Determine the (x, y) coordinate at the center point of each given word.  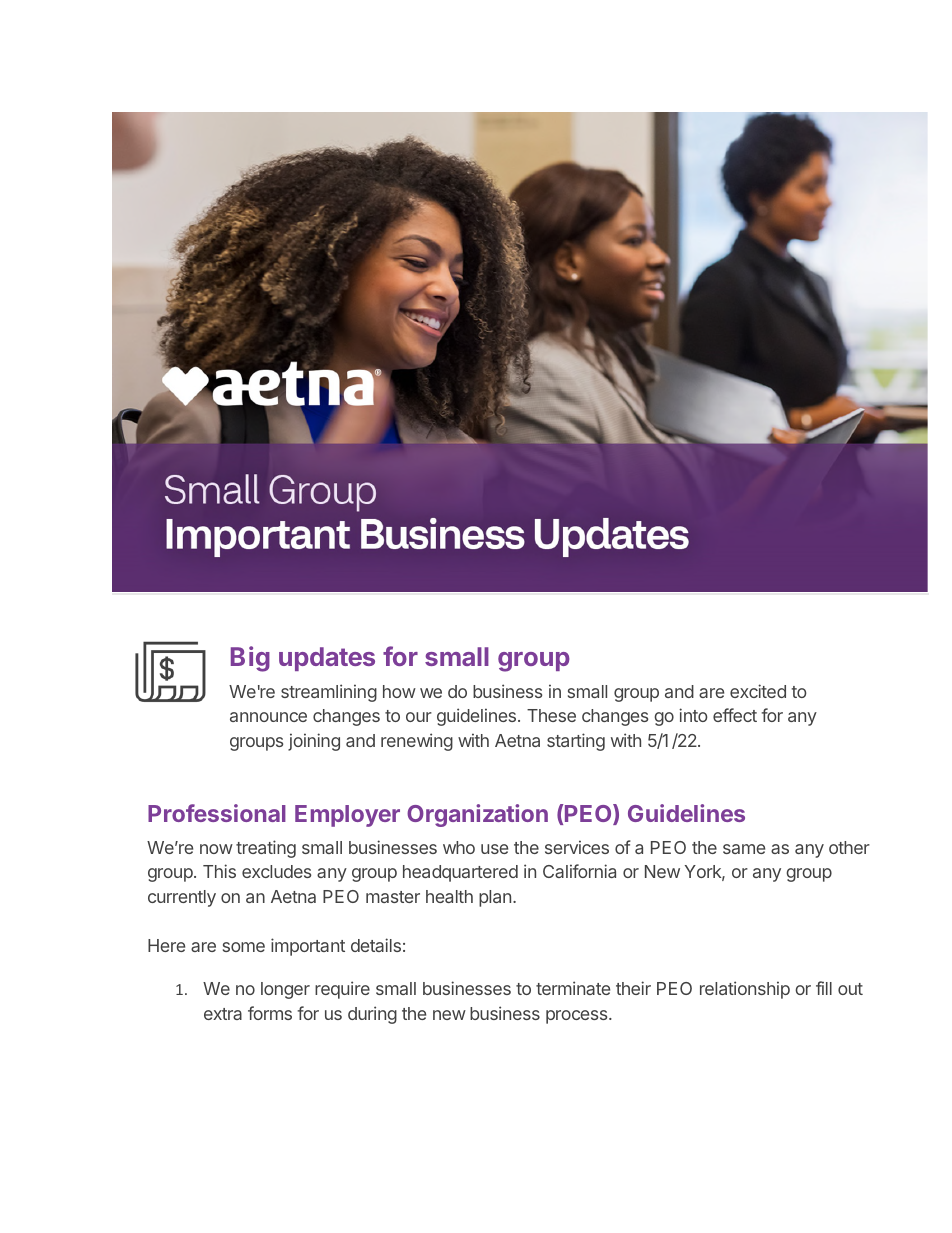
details (376, 945)
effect (735, 715)
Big (250, 659)
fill (824, 988)
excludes (276, 871)
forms (270, 1013)
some (244, 947)
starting (576, 742)
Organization (477, 815)
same (744, 849)
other (849, 847)
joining (314, 742)
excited (758, 691)
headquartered (460, 873)
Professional (217, 813)
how (399, 691)
